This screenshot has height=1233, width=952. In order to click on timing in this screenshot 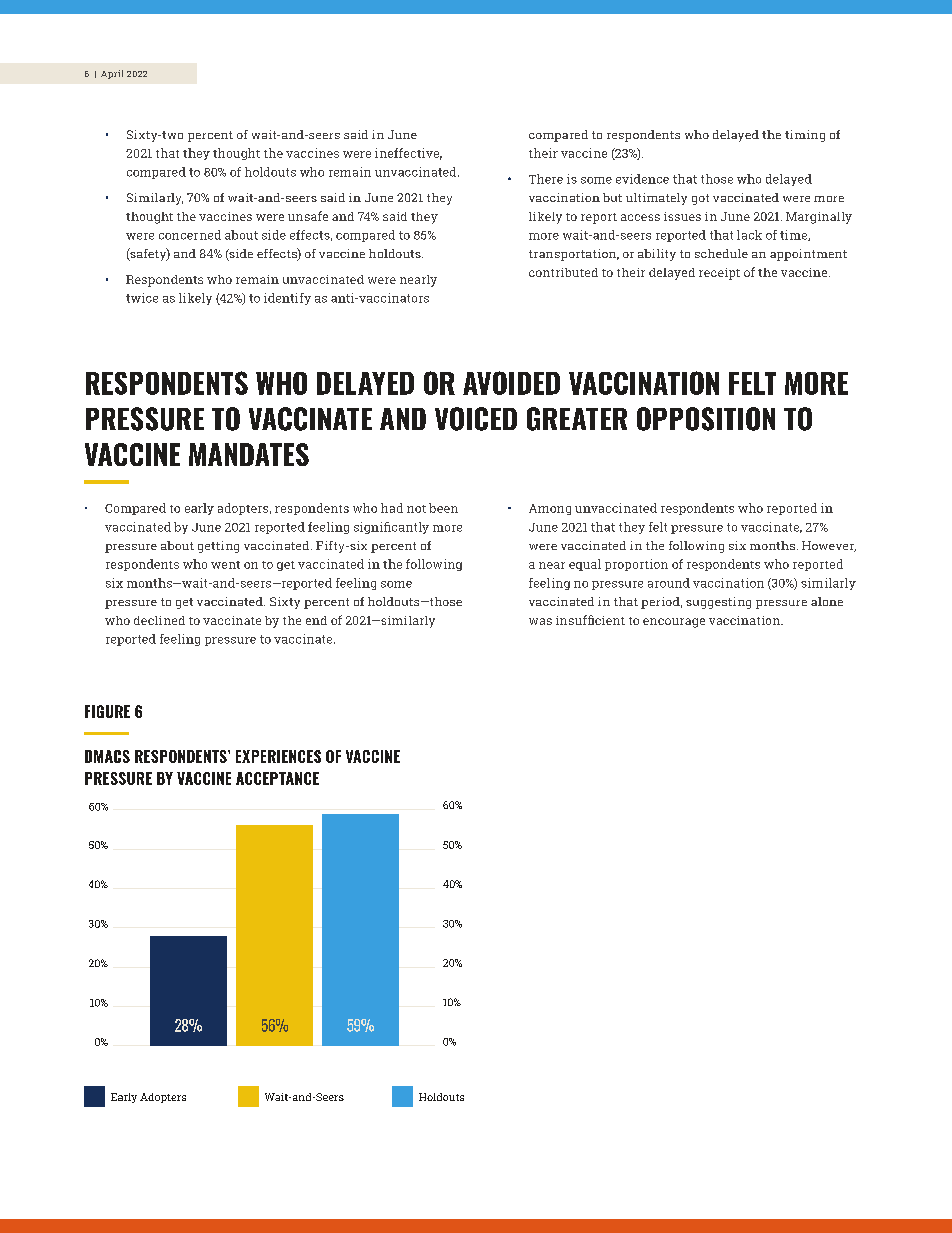, I will do `click(805, 136)`.
